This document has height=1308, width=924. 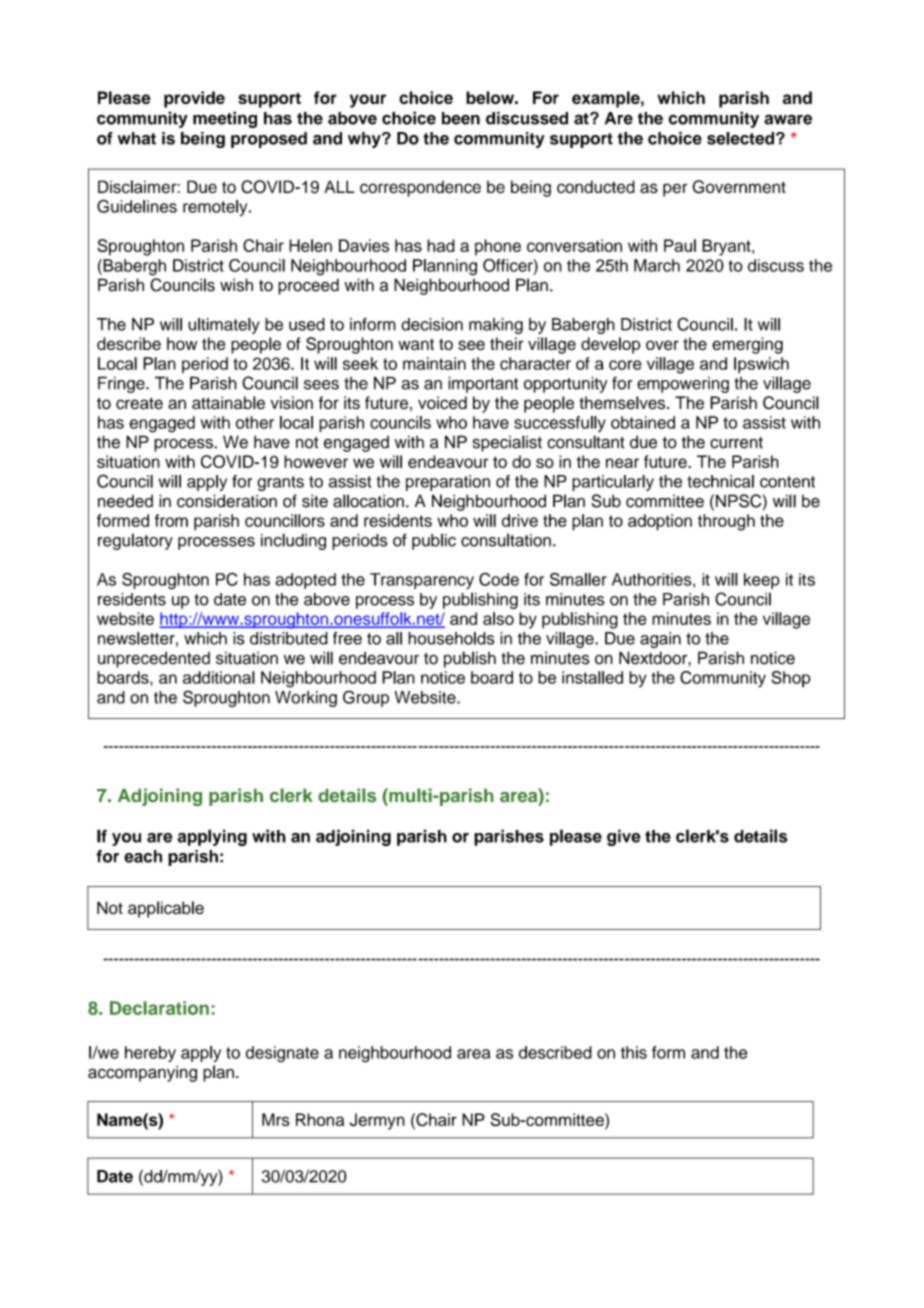 I want to click on aware, so click(x=788, y=119).
